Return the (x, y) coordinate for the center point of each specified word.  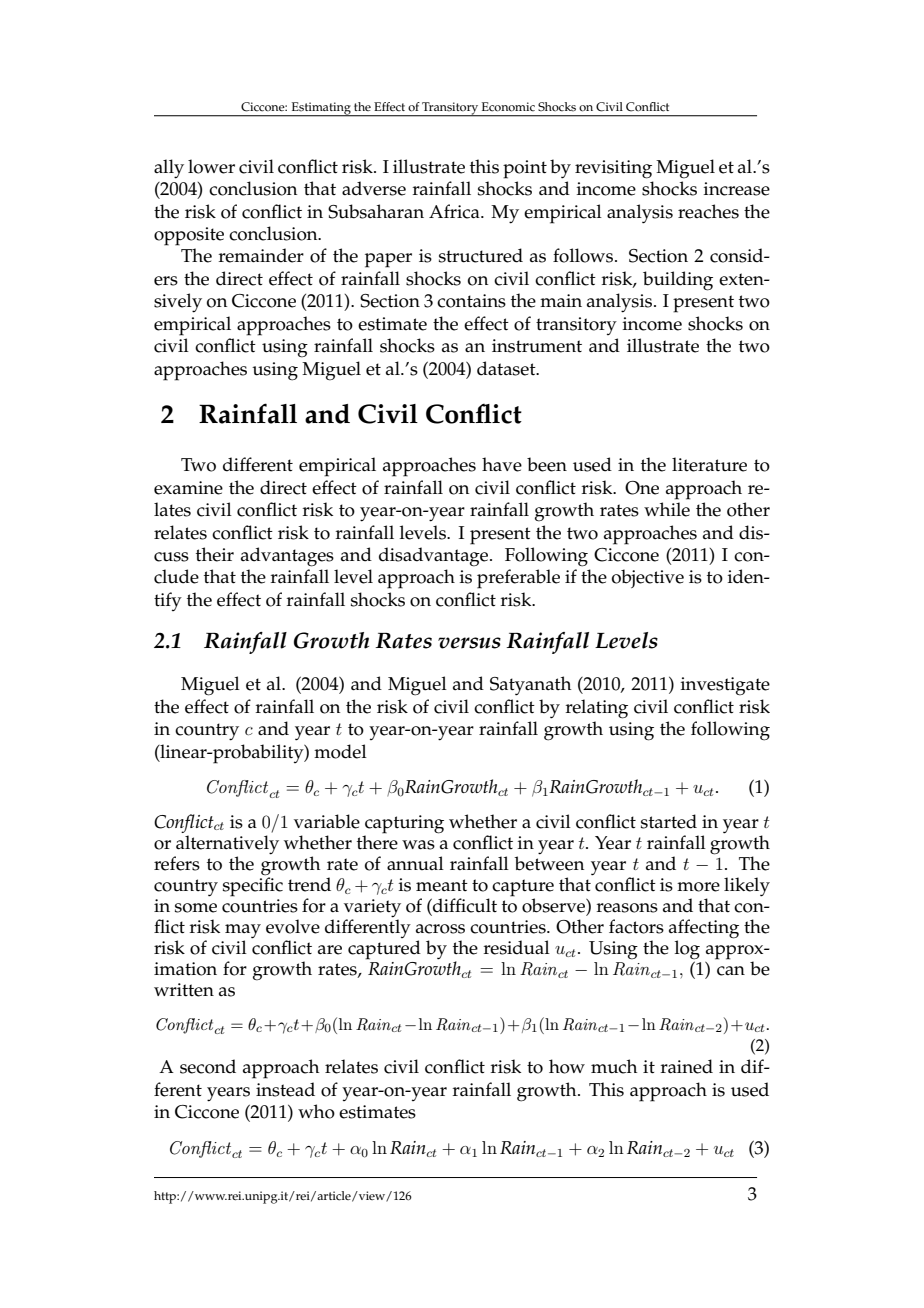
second (208, 1066)
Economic (508, 107)
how (567, 1066)
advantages (287, 557)
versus (469, 643)
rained (687, 1066)
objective (648, 578)
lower (211, 166)
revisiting (613, 169)
